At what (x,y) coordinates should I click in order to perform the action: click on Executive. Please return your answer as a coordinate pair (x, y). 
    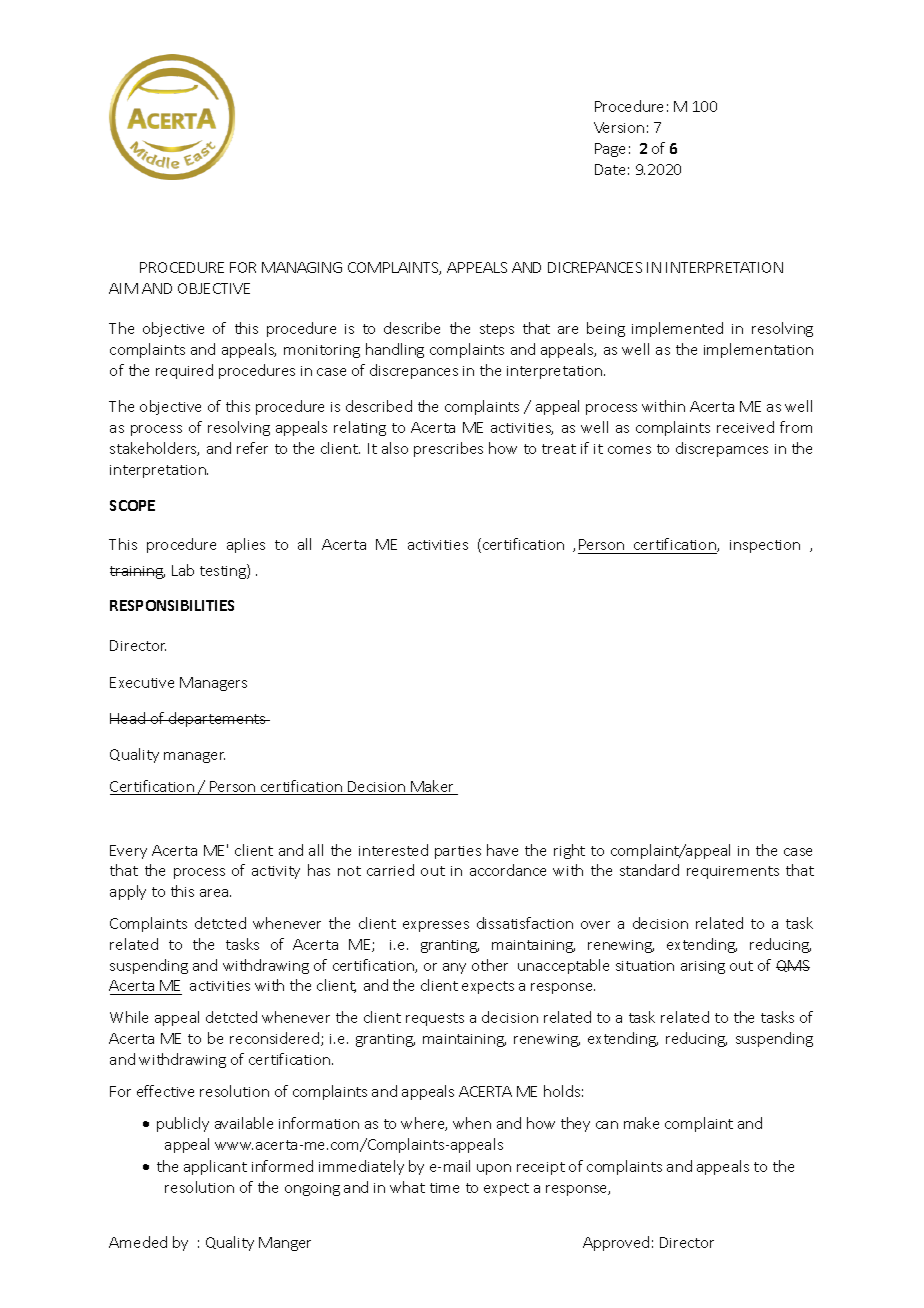
    Looking at the image, I should click on (142, 682).
